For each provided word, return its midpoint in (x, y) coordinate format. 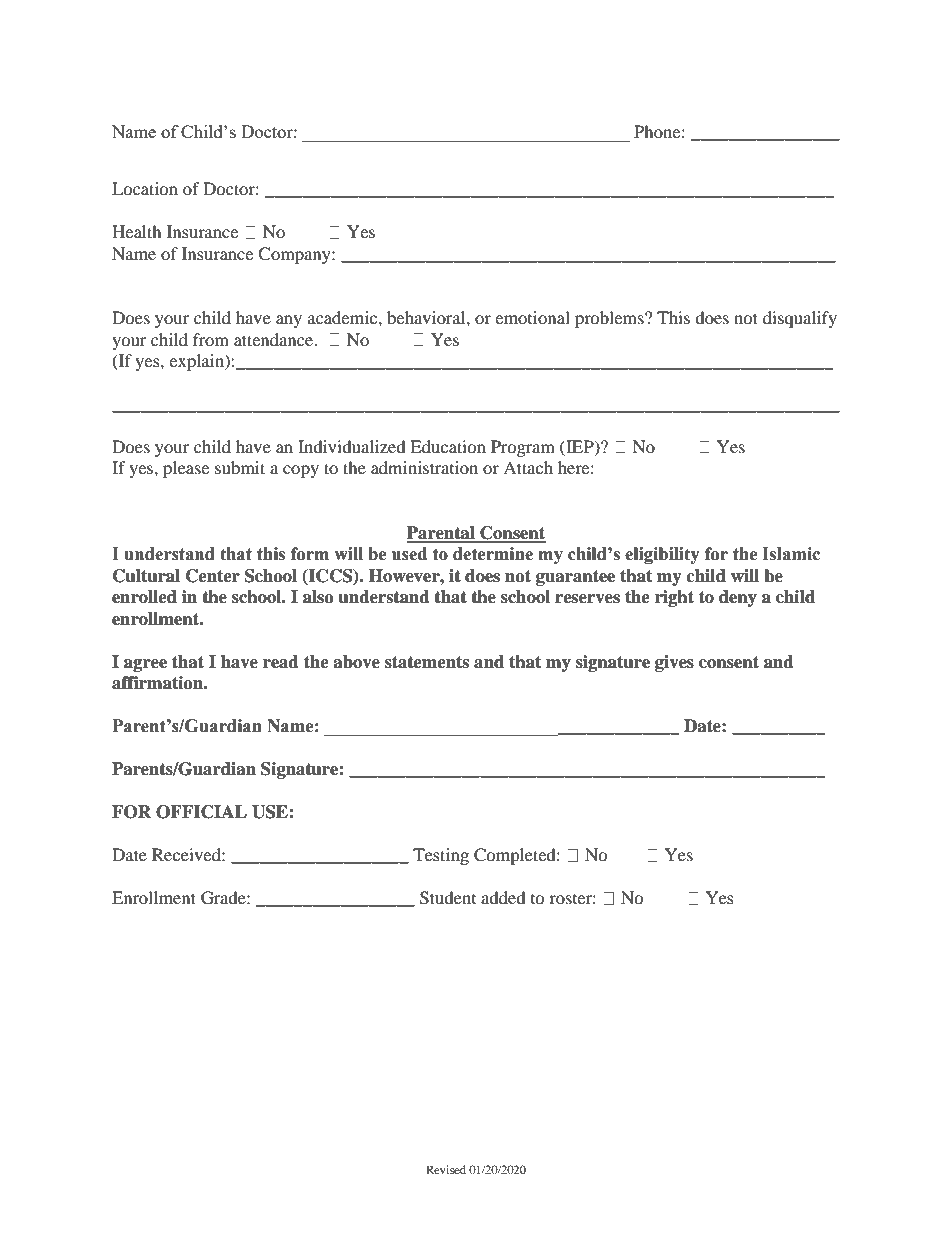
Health (137, 231)
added (503, 897)
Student (448, 898)
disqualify (800, 319)
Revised (446, 1169)
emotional (532, 317)
